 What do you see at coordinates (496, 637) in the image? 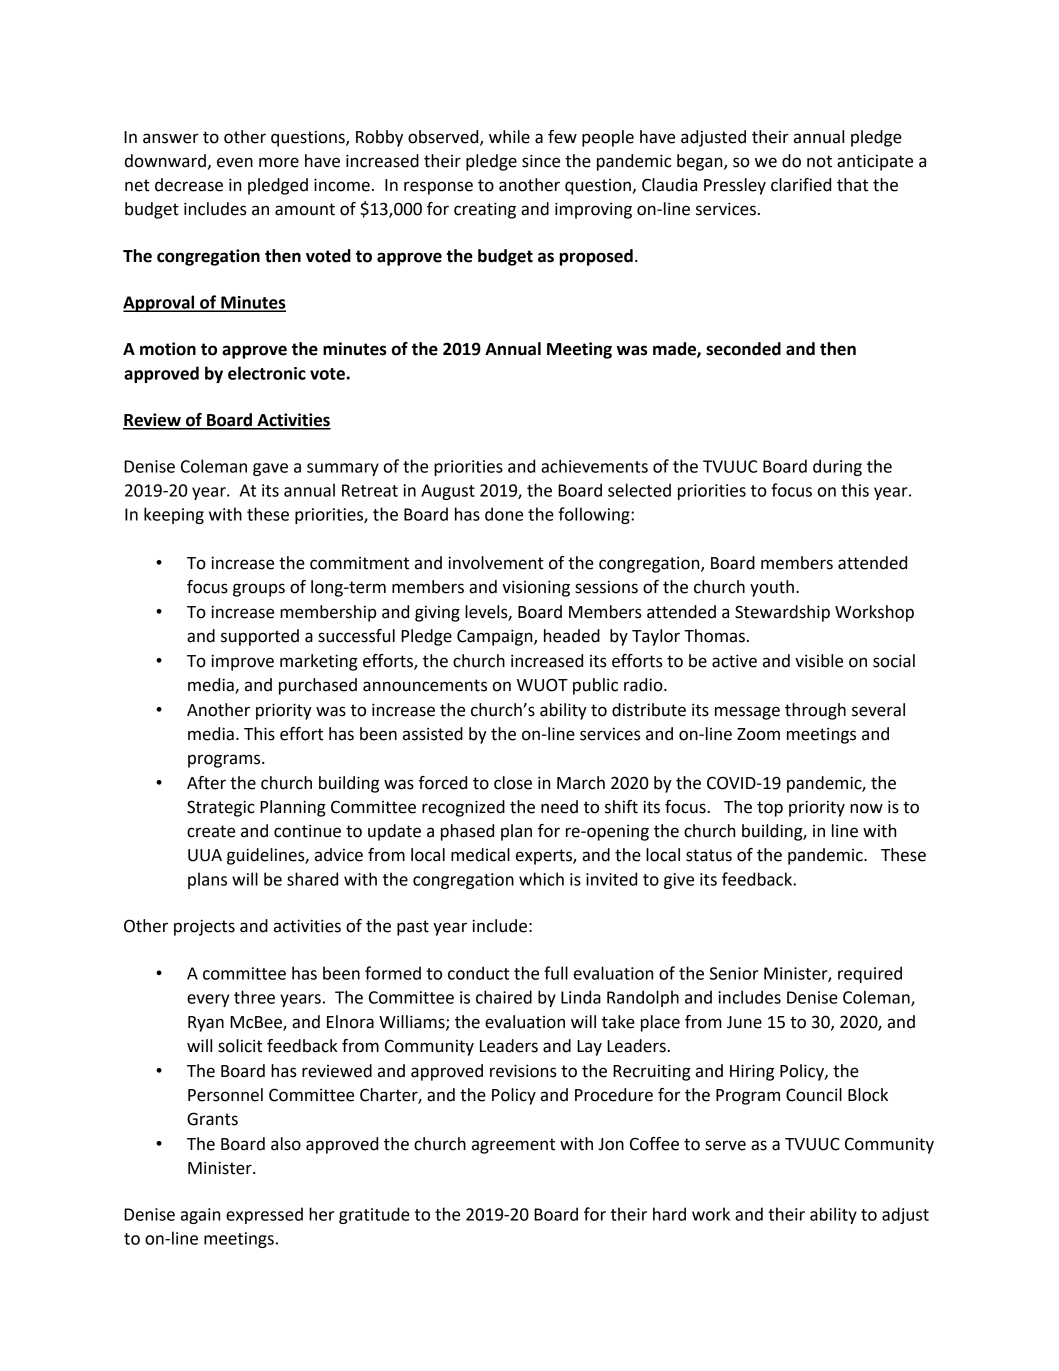
I see `Campaign` at bounding box center [496, 637].
